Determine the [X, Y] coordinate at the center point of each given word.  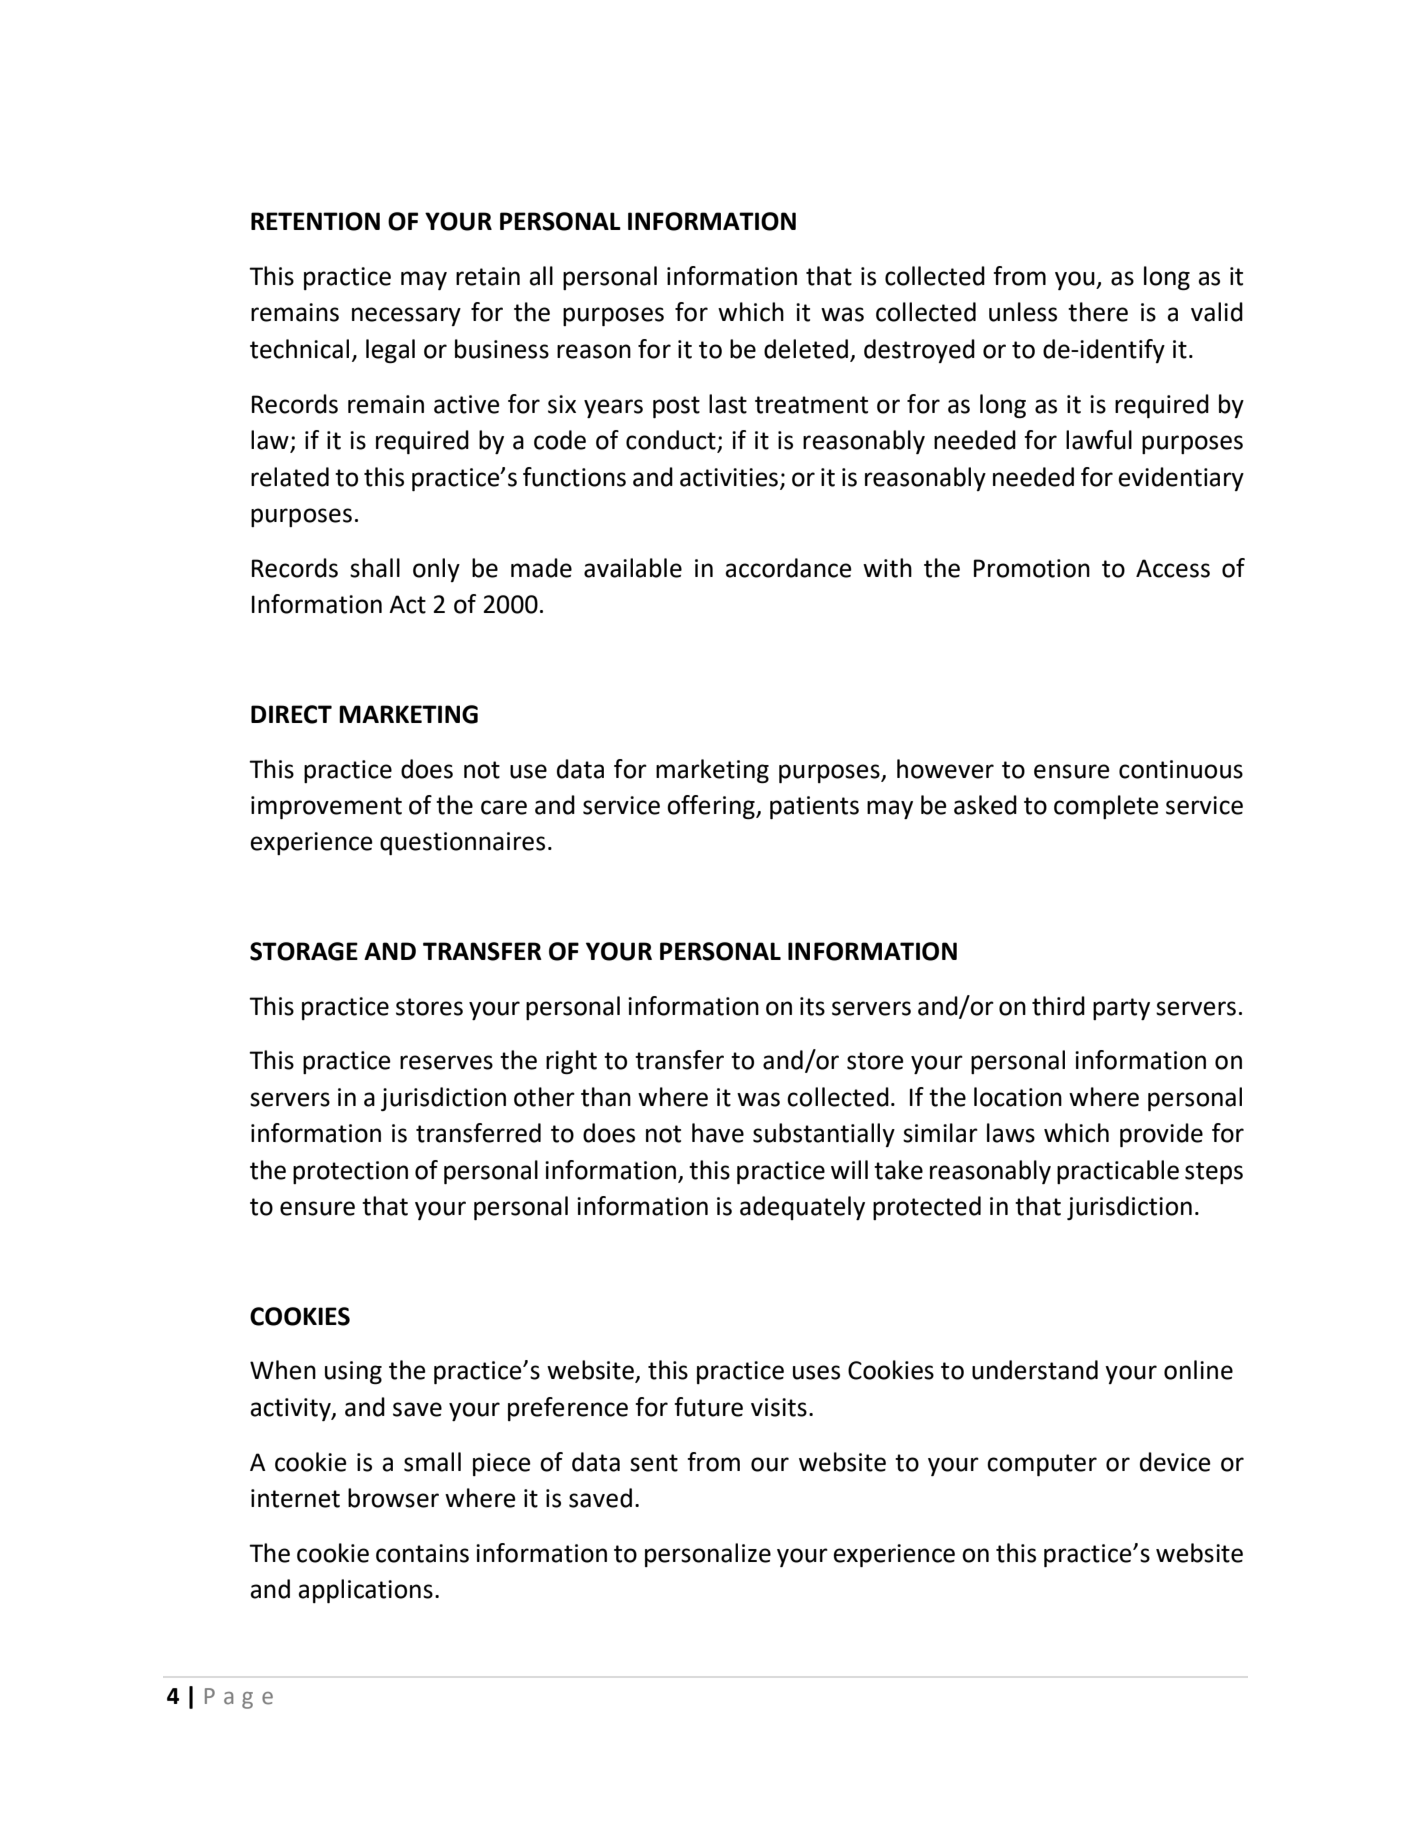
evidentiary [1181, 479]
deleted [806, 349]
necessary [406, 316]
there [1098, 312]
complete [1106, 807]
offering [712, 807]
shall [375, 568]
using [353, 1372]
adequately [802, 1208]
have [718, 1133]
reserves [446, 1062]
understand [1035, 1370]
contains [422, 1553]
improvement [326, 807]
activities [729, 477]
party [1121, 1009]
